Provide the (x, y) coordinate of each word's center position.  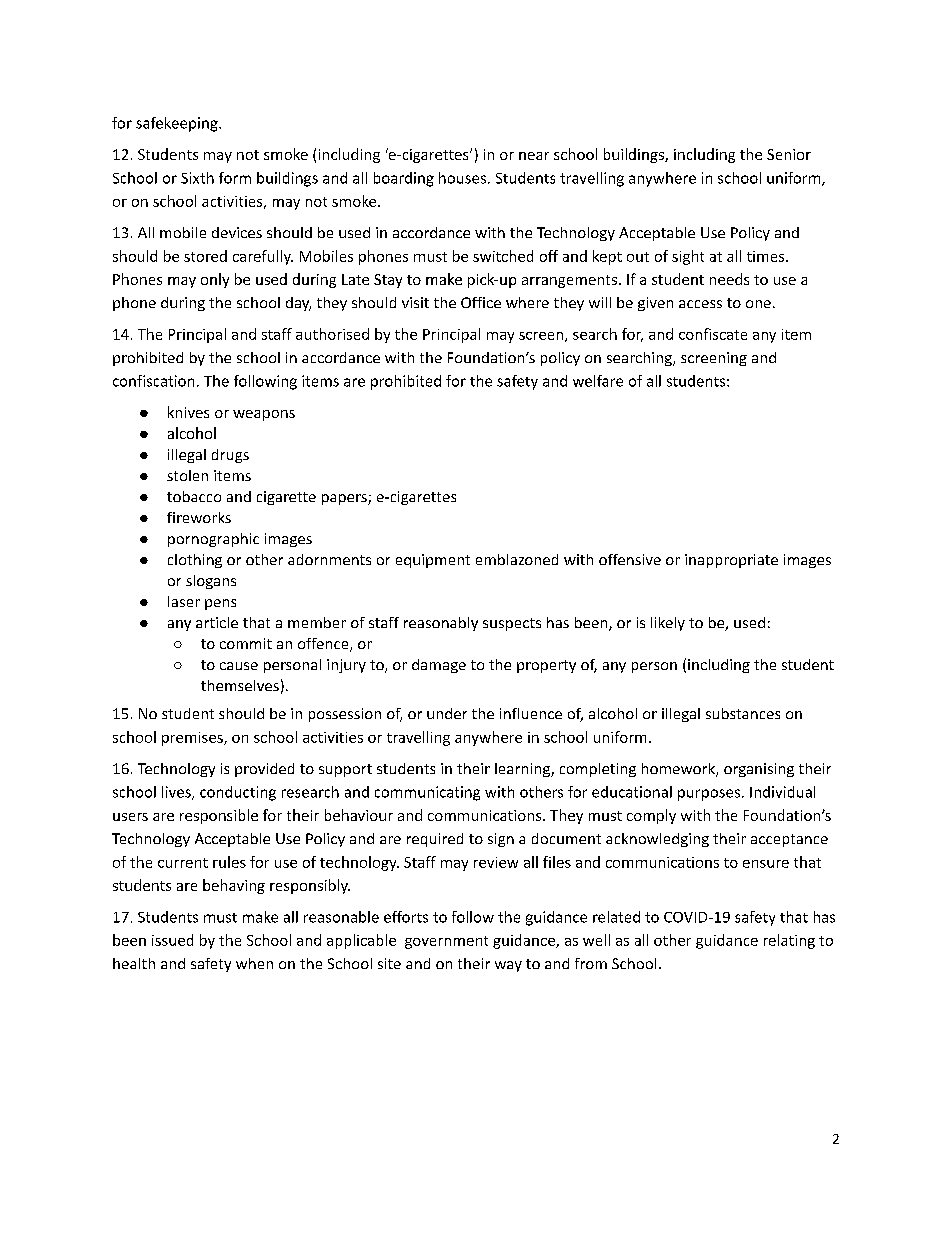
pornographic (213, 540)
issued (172, 940)
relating (789, 941)
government (446, 942)
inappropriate (731, 561)
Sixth (197, 178)
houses (464, 178)
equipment (433, 561)
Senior (789, 154)
